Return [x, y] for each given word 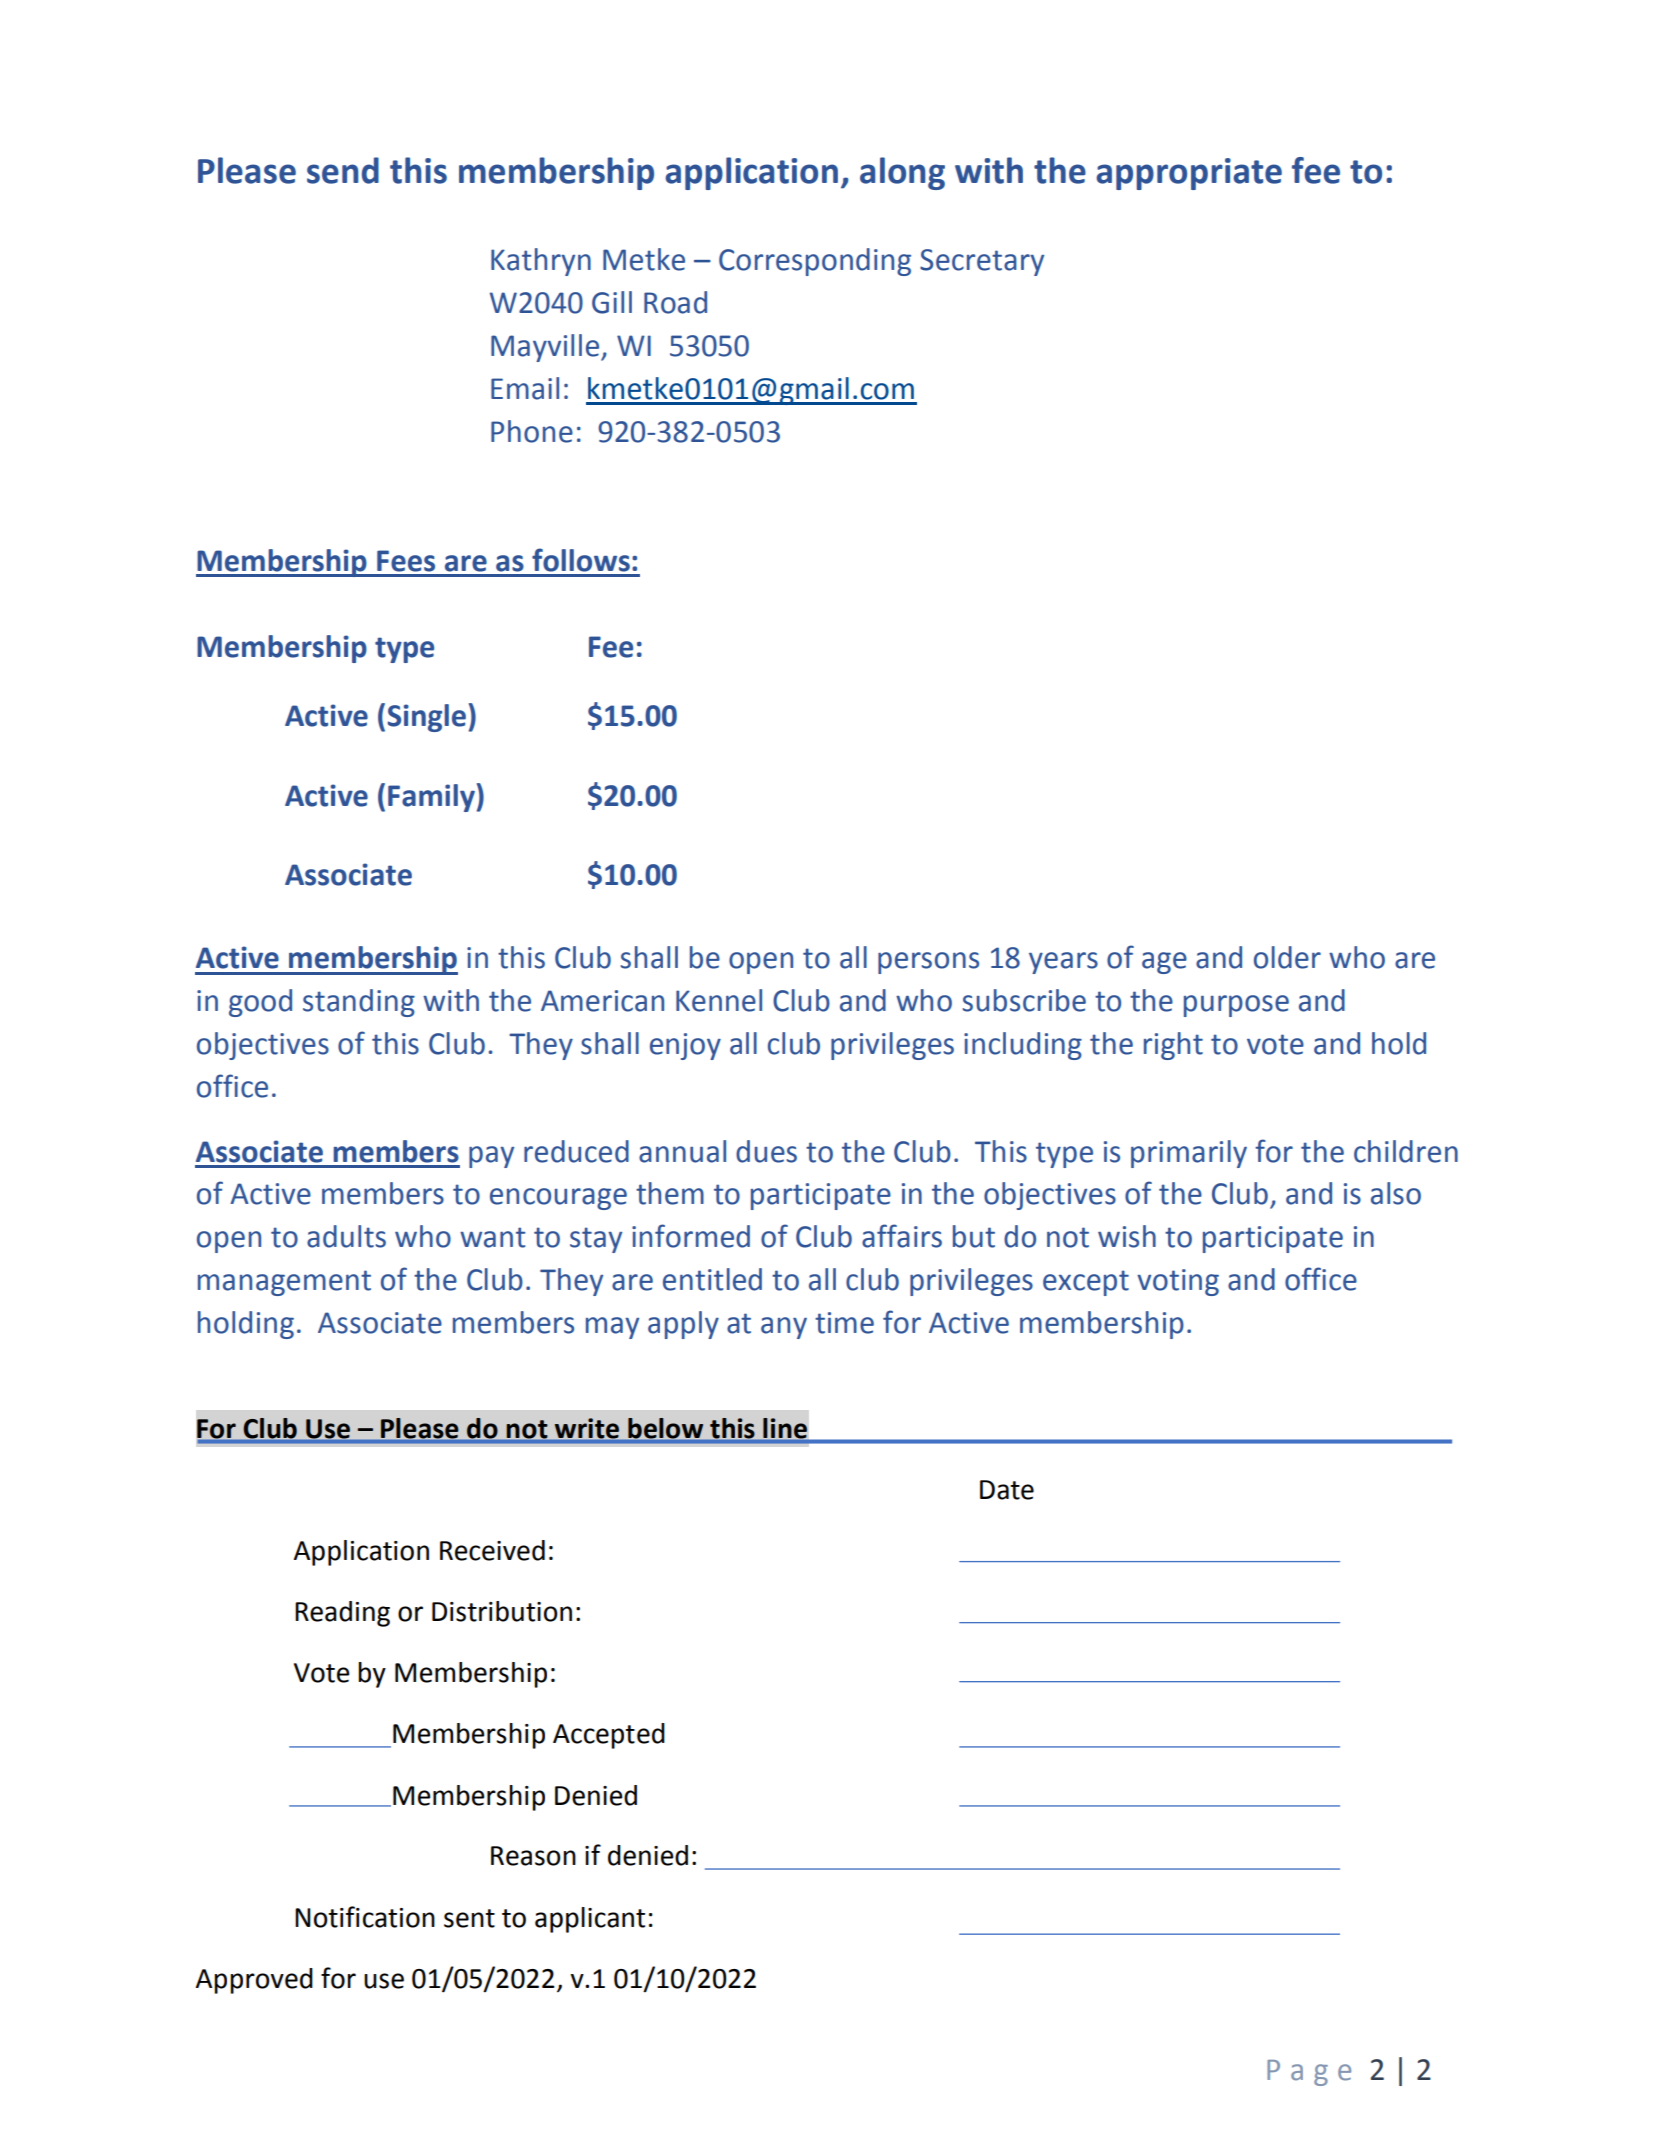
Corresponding [815, 262]
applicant [590, 1920]
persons [928, 963]
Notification [365, 1917]
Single [427, 718]
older [1287, 957]
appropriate [1189, 174]
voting [1178, 1282]
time [844, 1323]
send [343, 170]
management [284, 1283]
